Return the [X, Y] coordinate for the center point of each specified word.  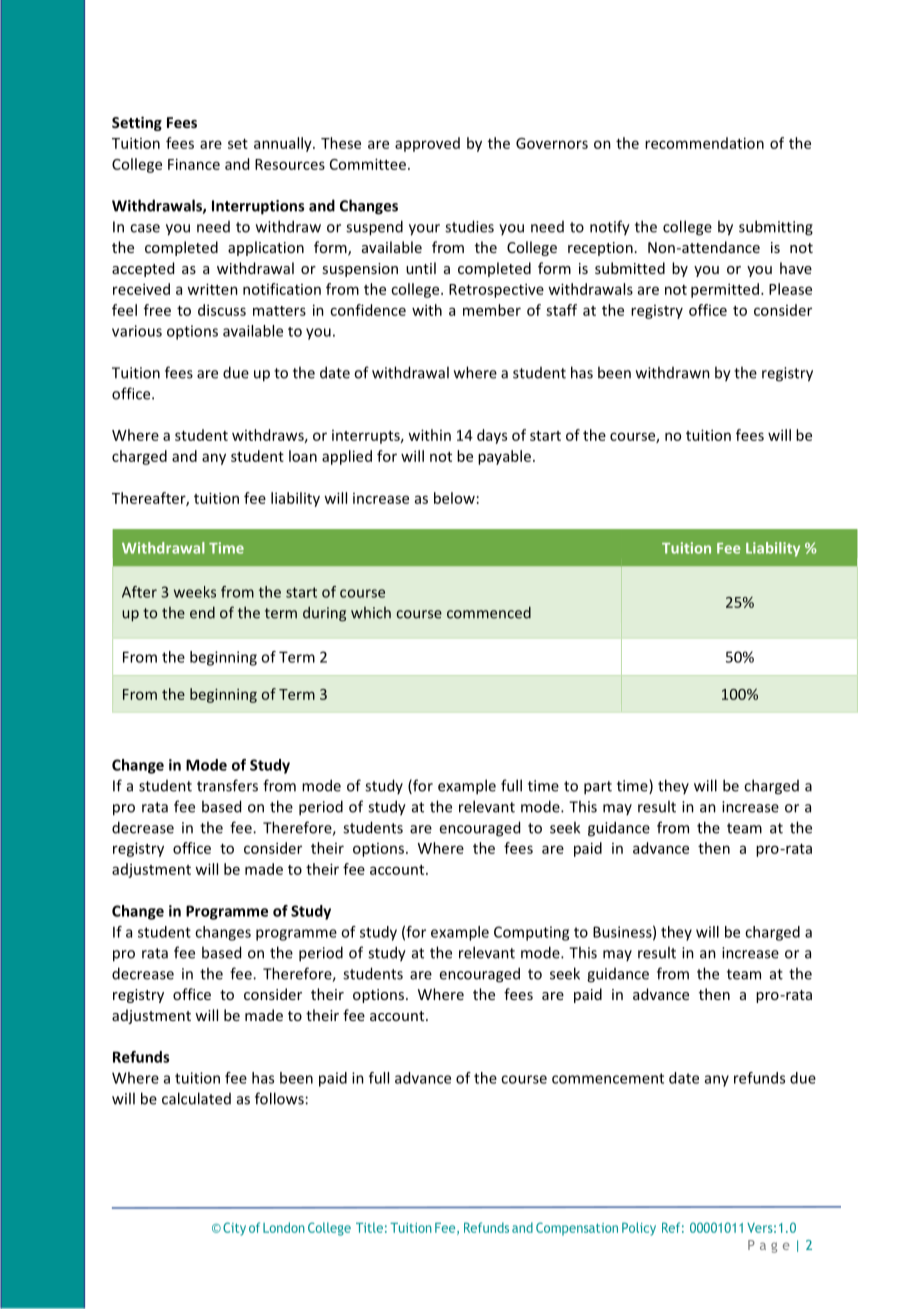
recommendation [704, 143]
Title [369, 1227]
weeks [195, 592]
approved [427, 144]
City [234, 1229]
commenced [489, 612]
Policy [639, 1229]
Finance [194, 164]
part [598, 788]
